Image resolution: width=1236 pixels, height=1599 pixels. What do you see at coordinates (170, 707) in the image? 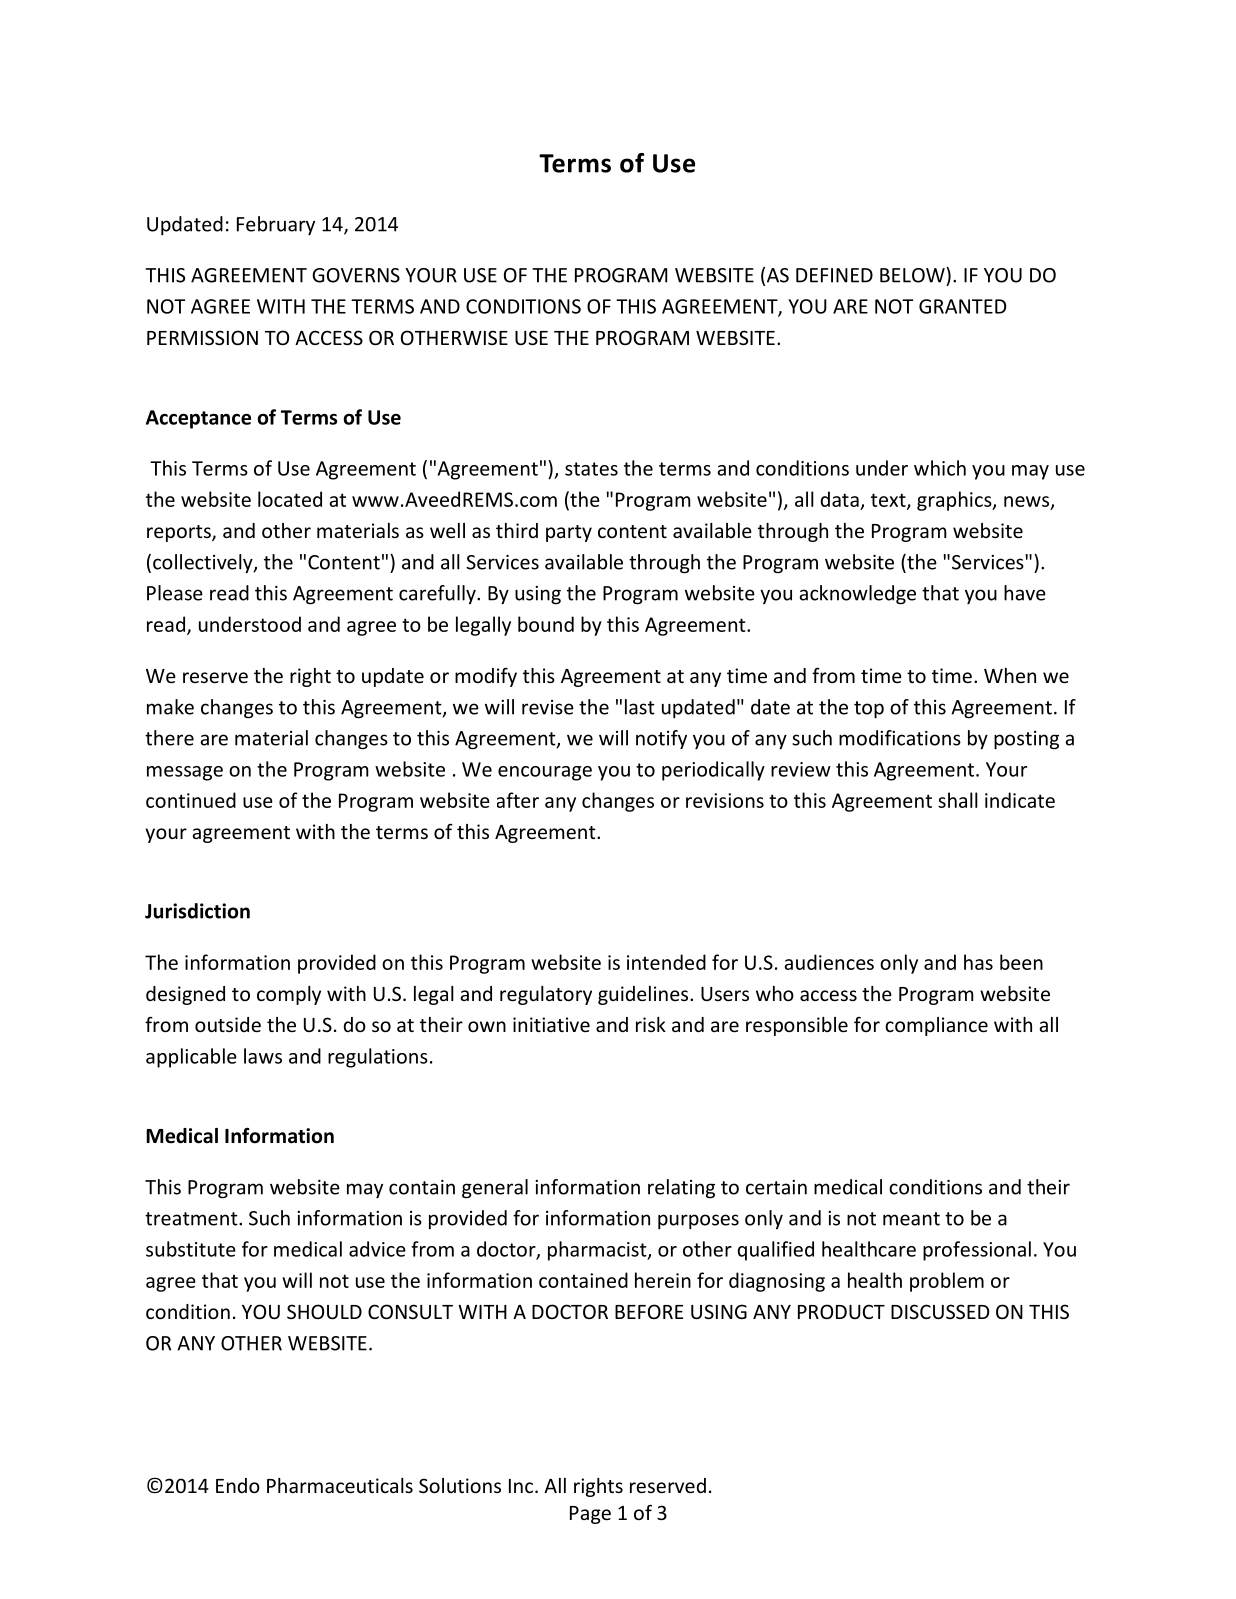
I see `make` at bounding box center [170, 707].
